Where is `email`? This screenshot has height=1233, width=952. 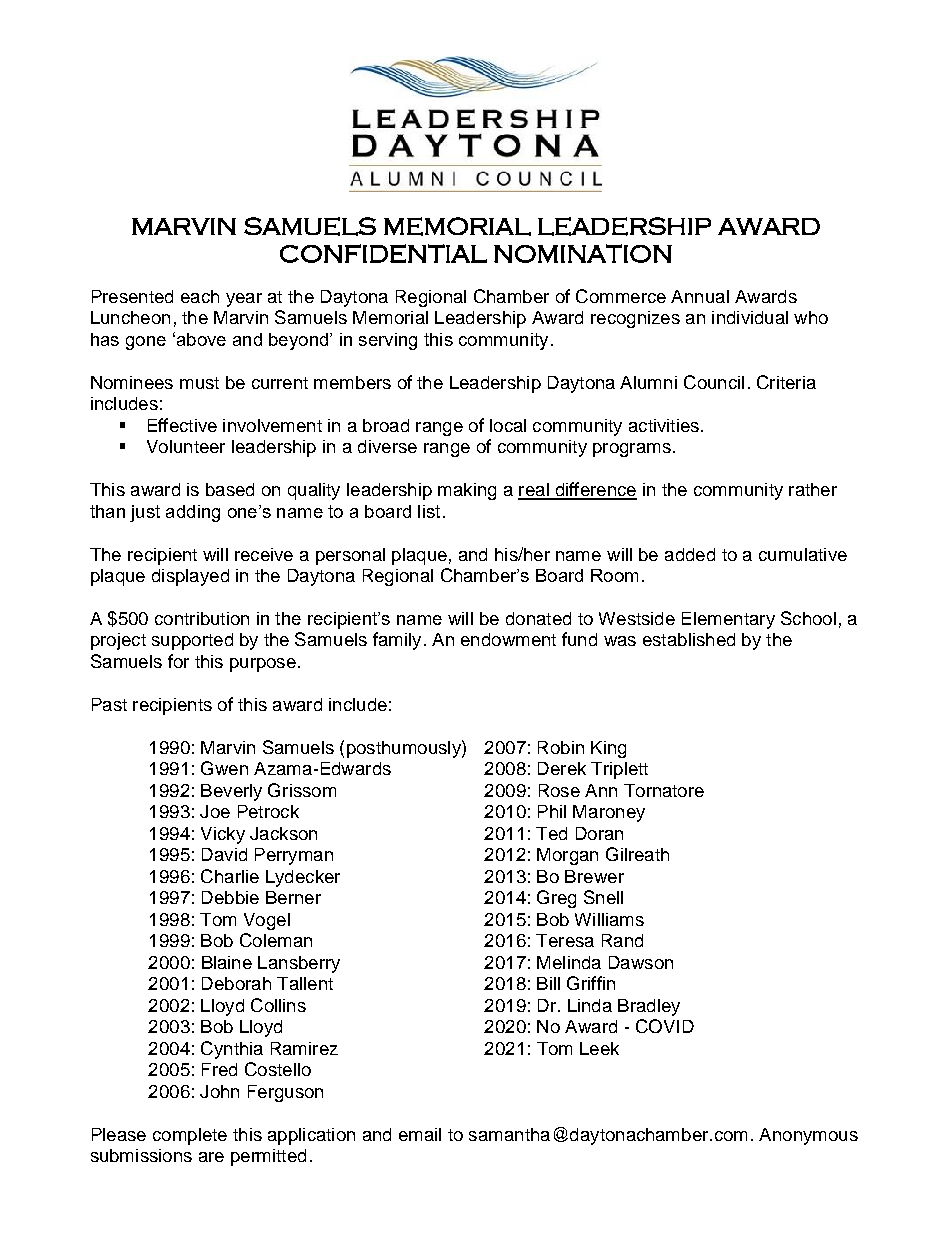
email is located at coordinates (420, 1134).
